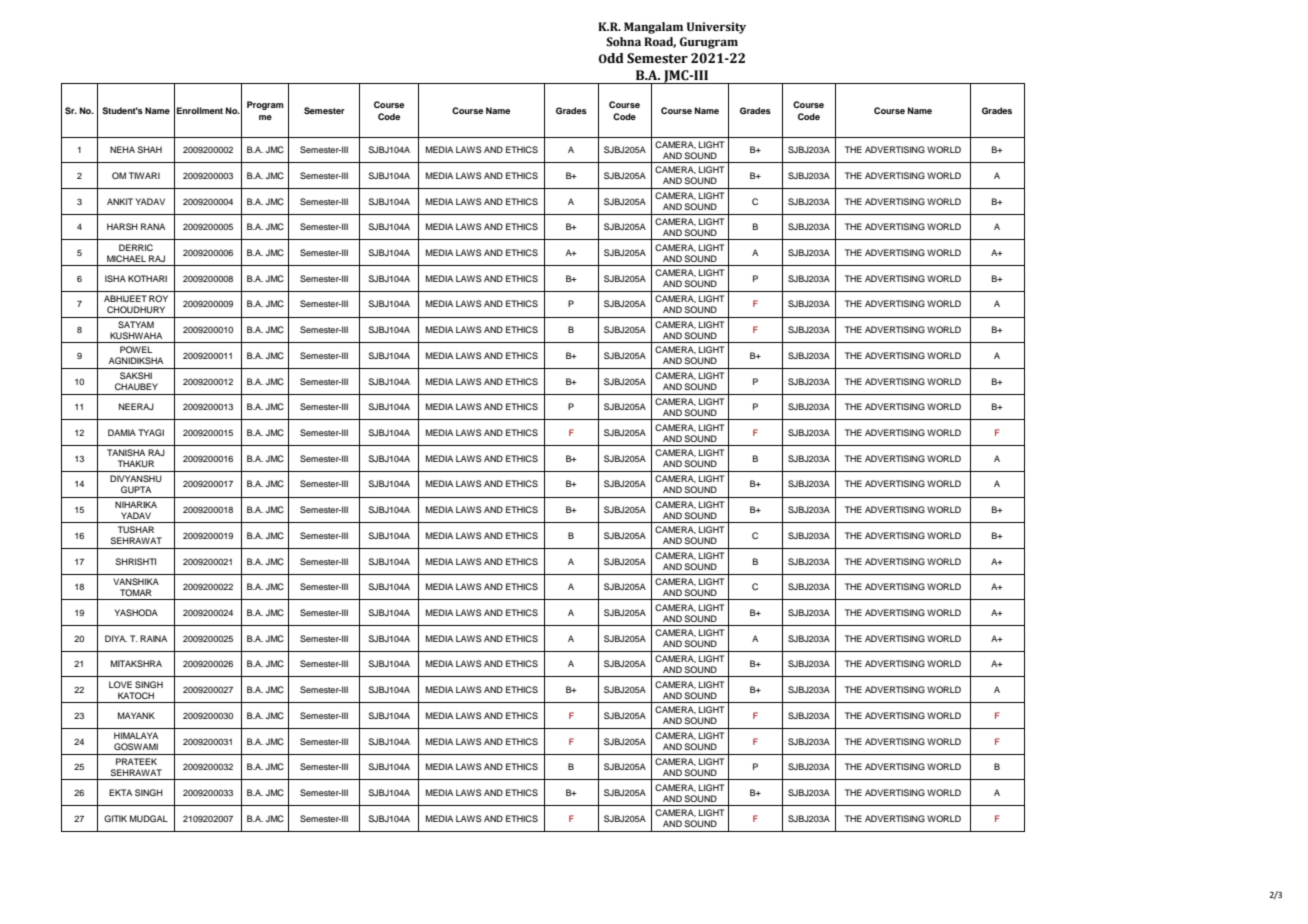 The image size is (1308, 924). I want to click on GOSWAMI, so click(136, 746).
